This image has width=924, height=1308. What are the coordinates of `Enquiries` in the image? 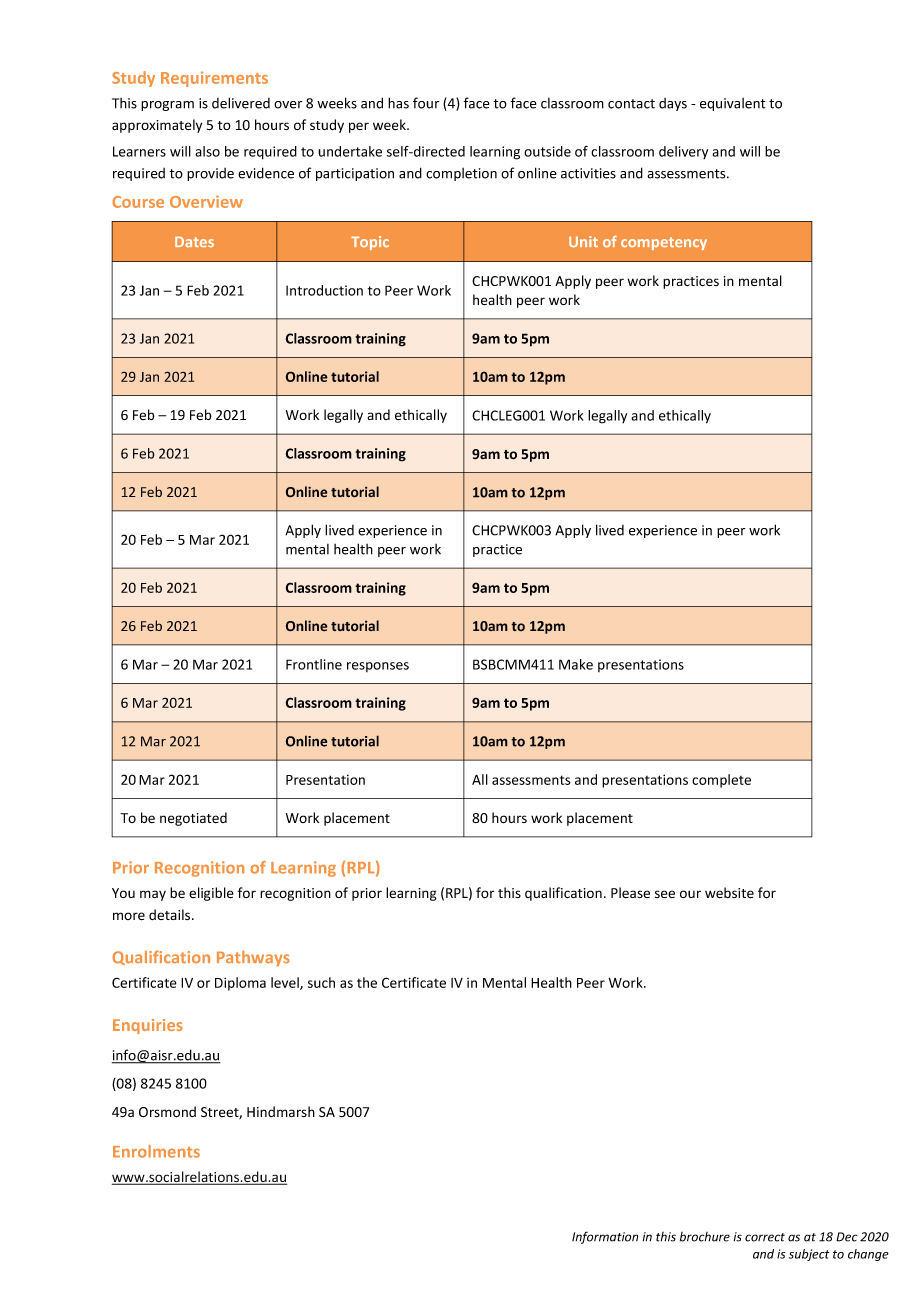 It's located at (148, 1026).
